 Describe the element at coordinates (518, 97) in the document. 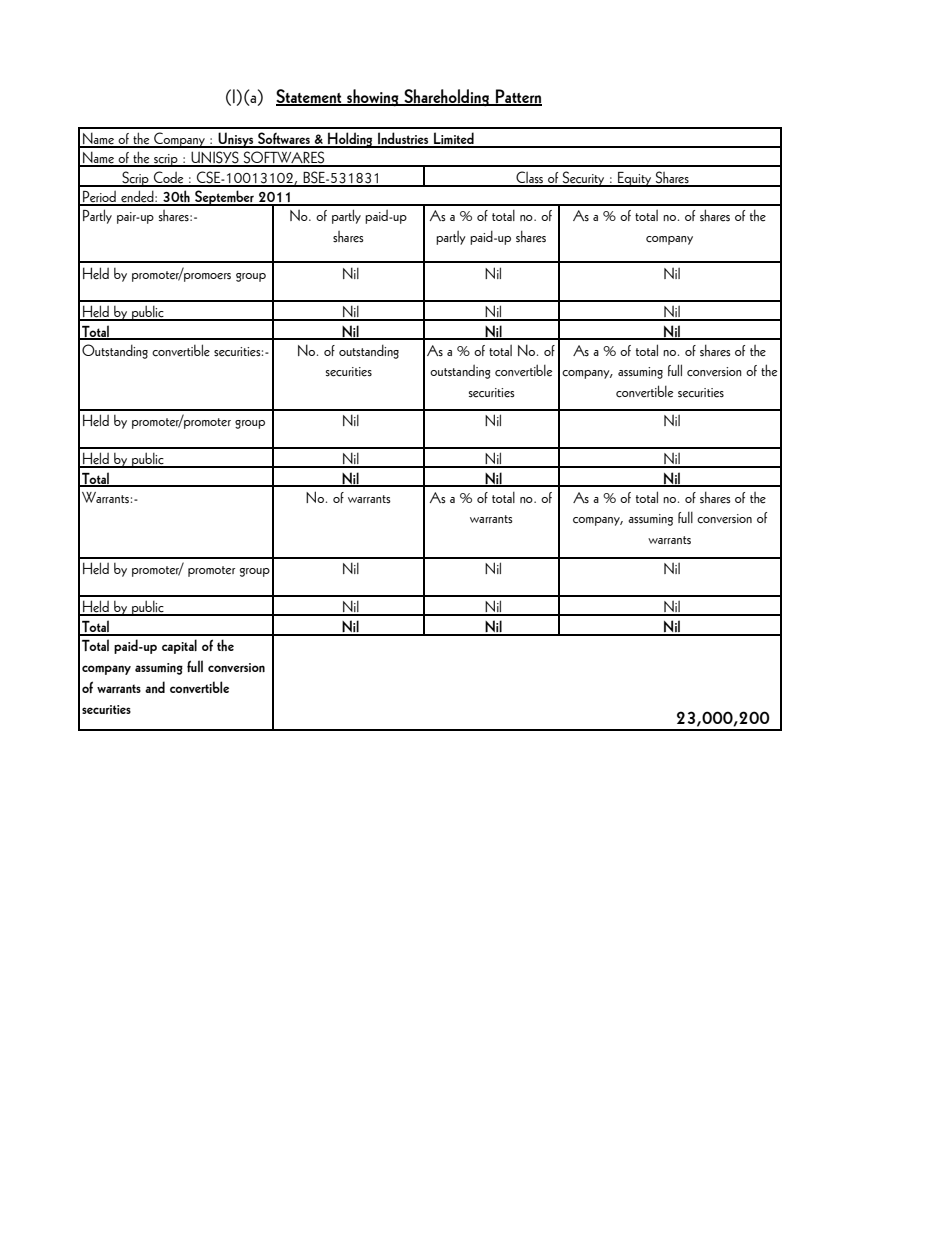

I see `Pattern` at that location.
